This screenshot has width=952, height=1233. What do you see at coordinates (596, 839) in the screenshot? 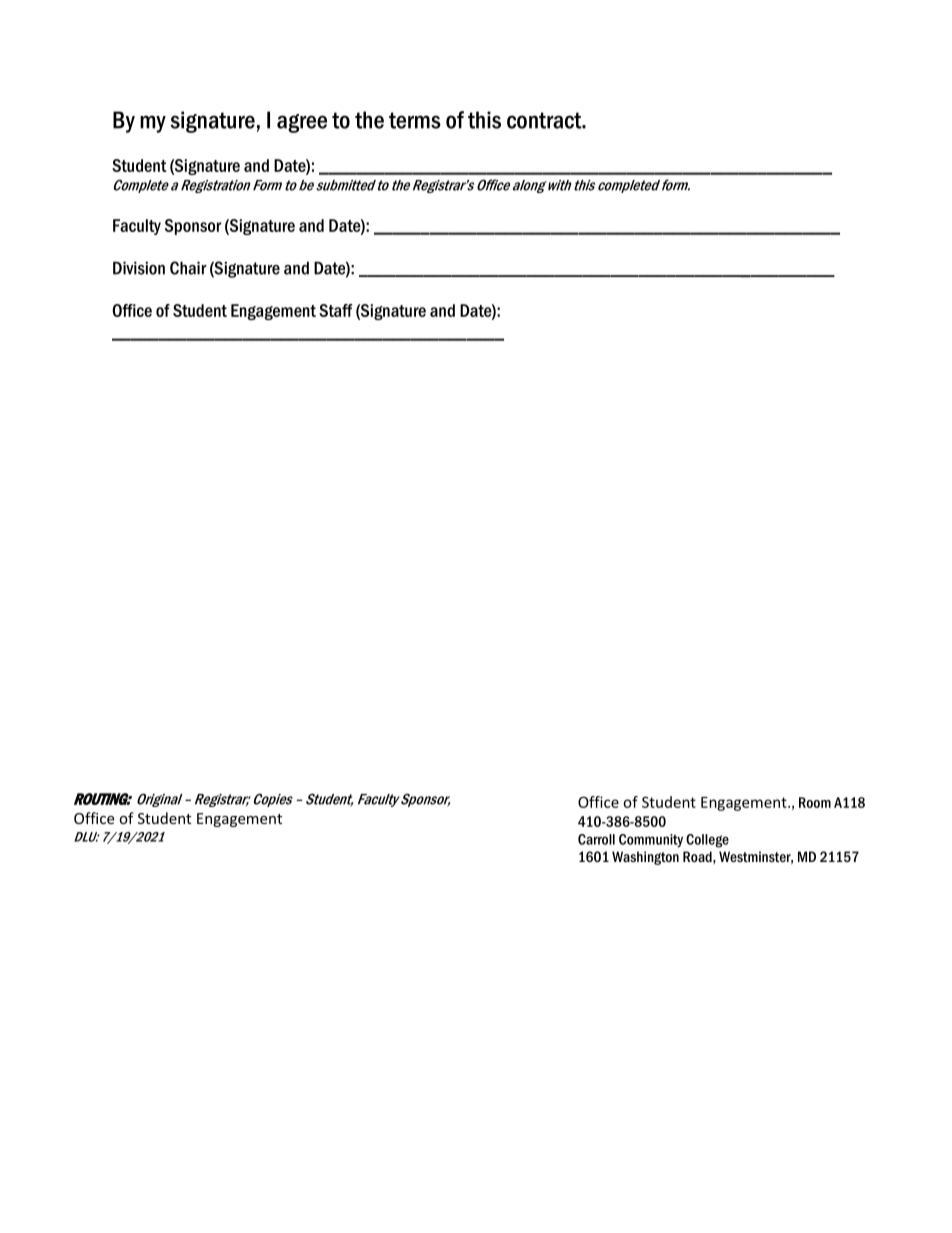
I see `Carroll` at bounding box center [596, 839].
